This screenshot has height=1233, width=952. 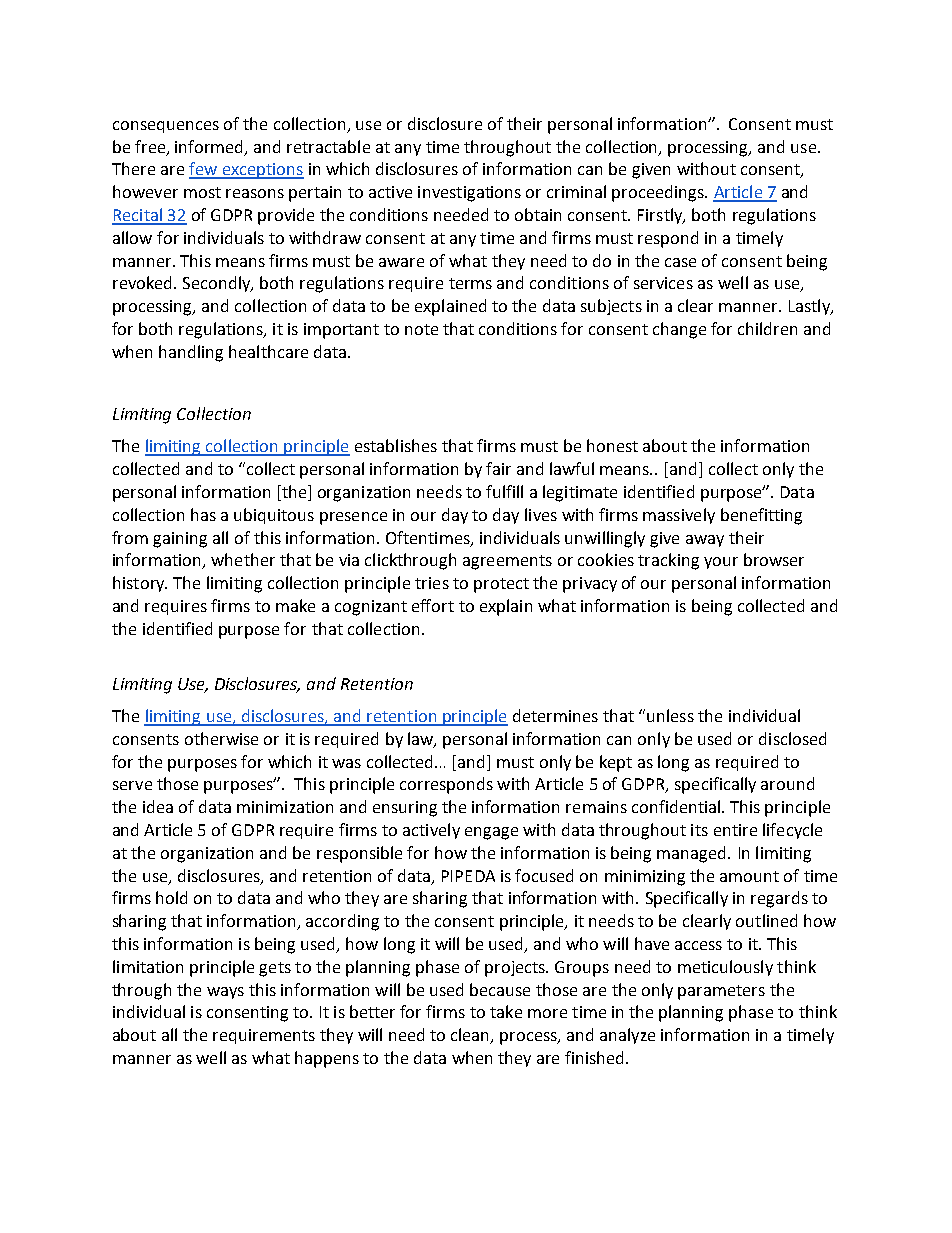 I want to click on benefitting, so click(x=761, y=516).
